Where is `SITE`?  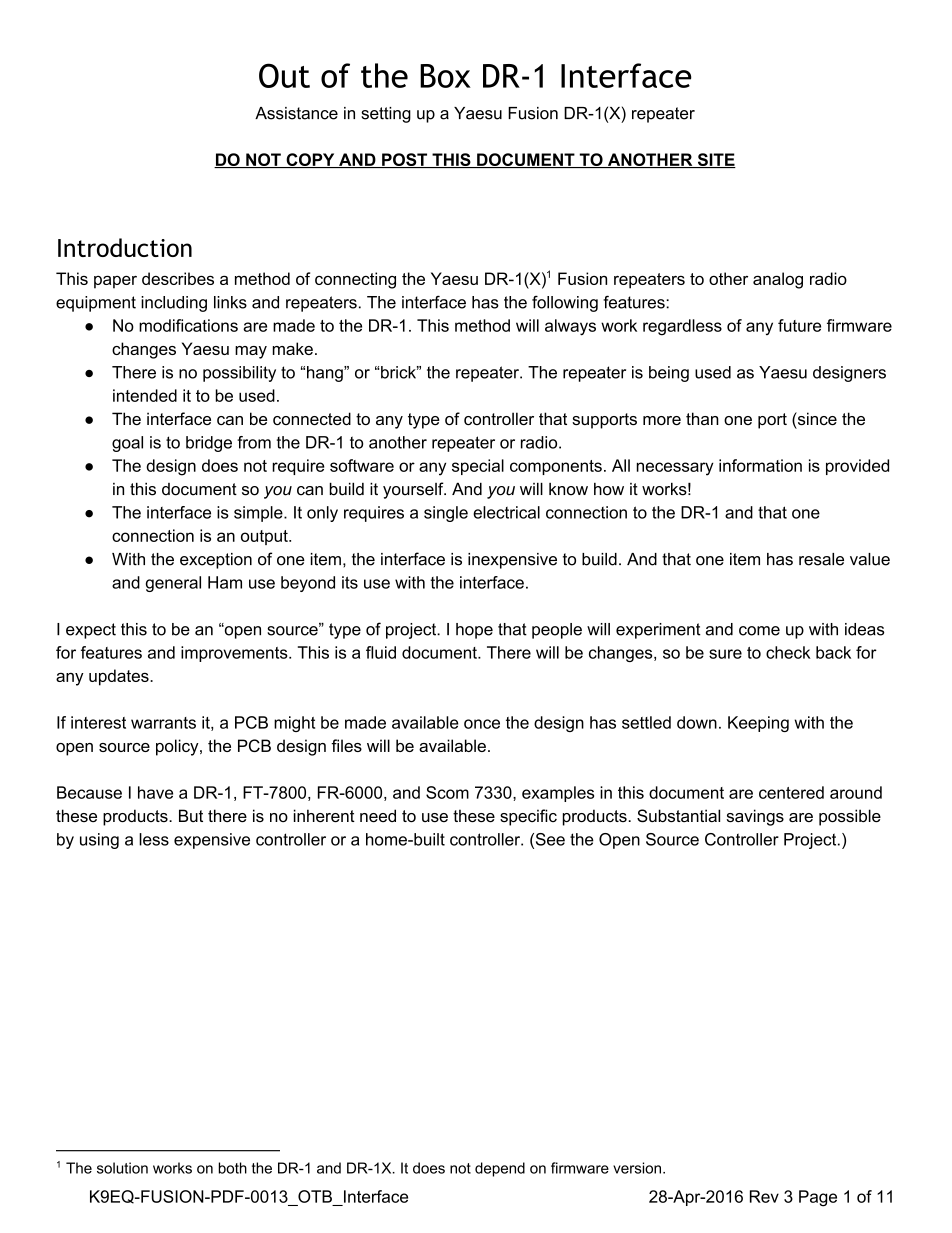
SITE is located at coordinates (715, 160).
